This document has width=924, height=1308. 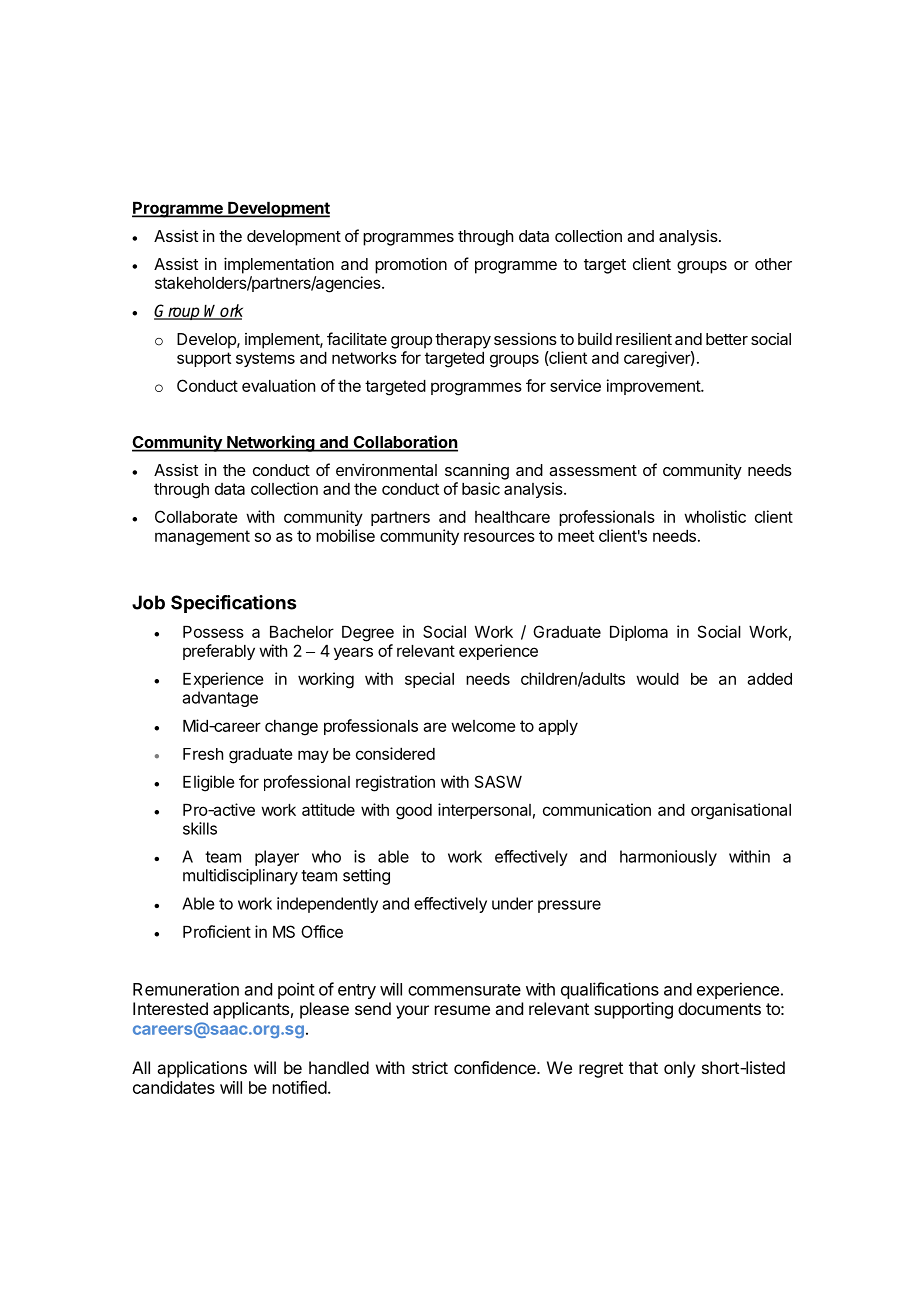 I want to click on would, so click(x=657, y=679).
